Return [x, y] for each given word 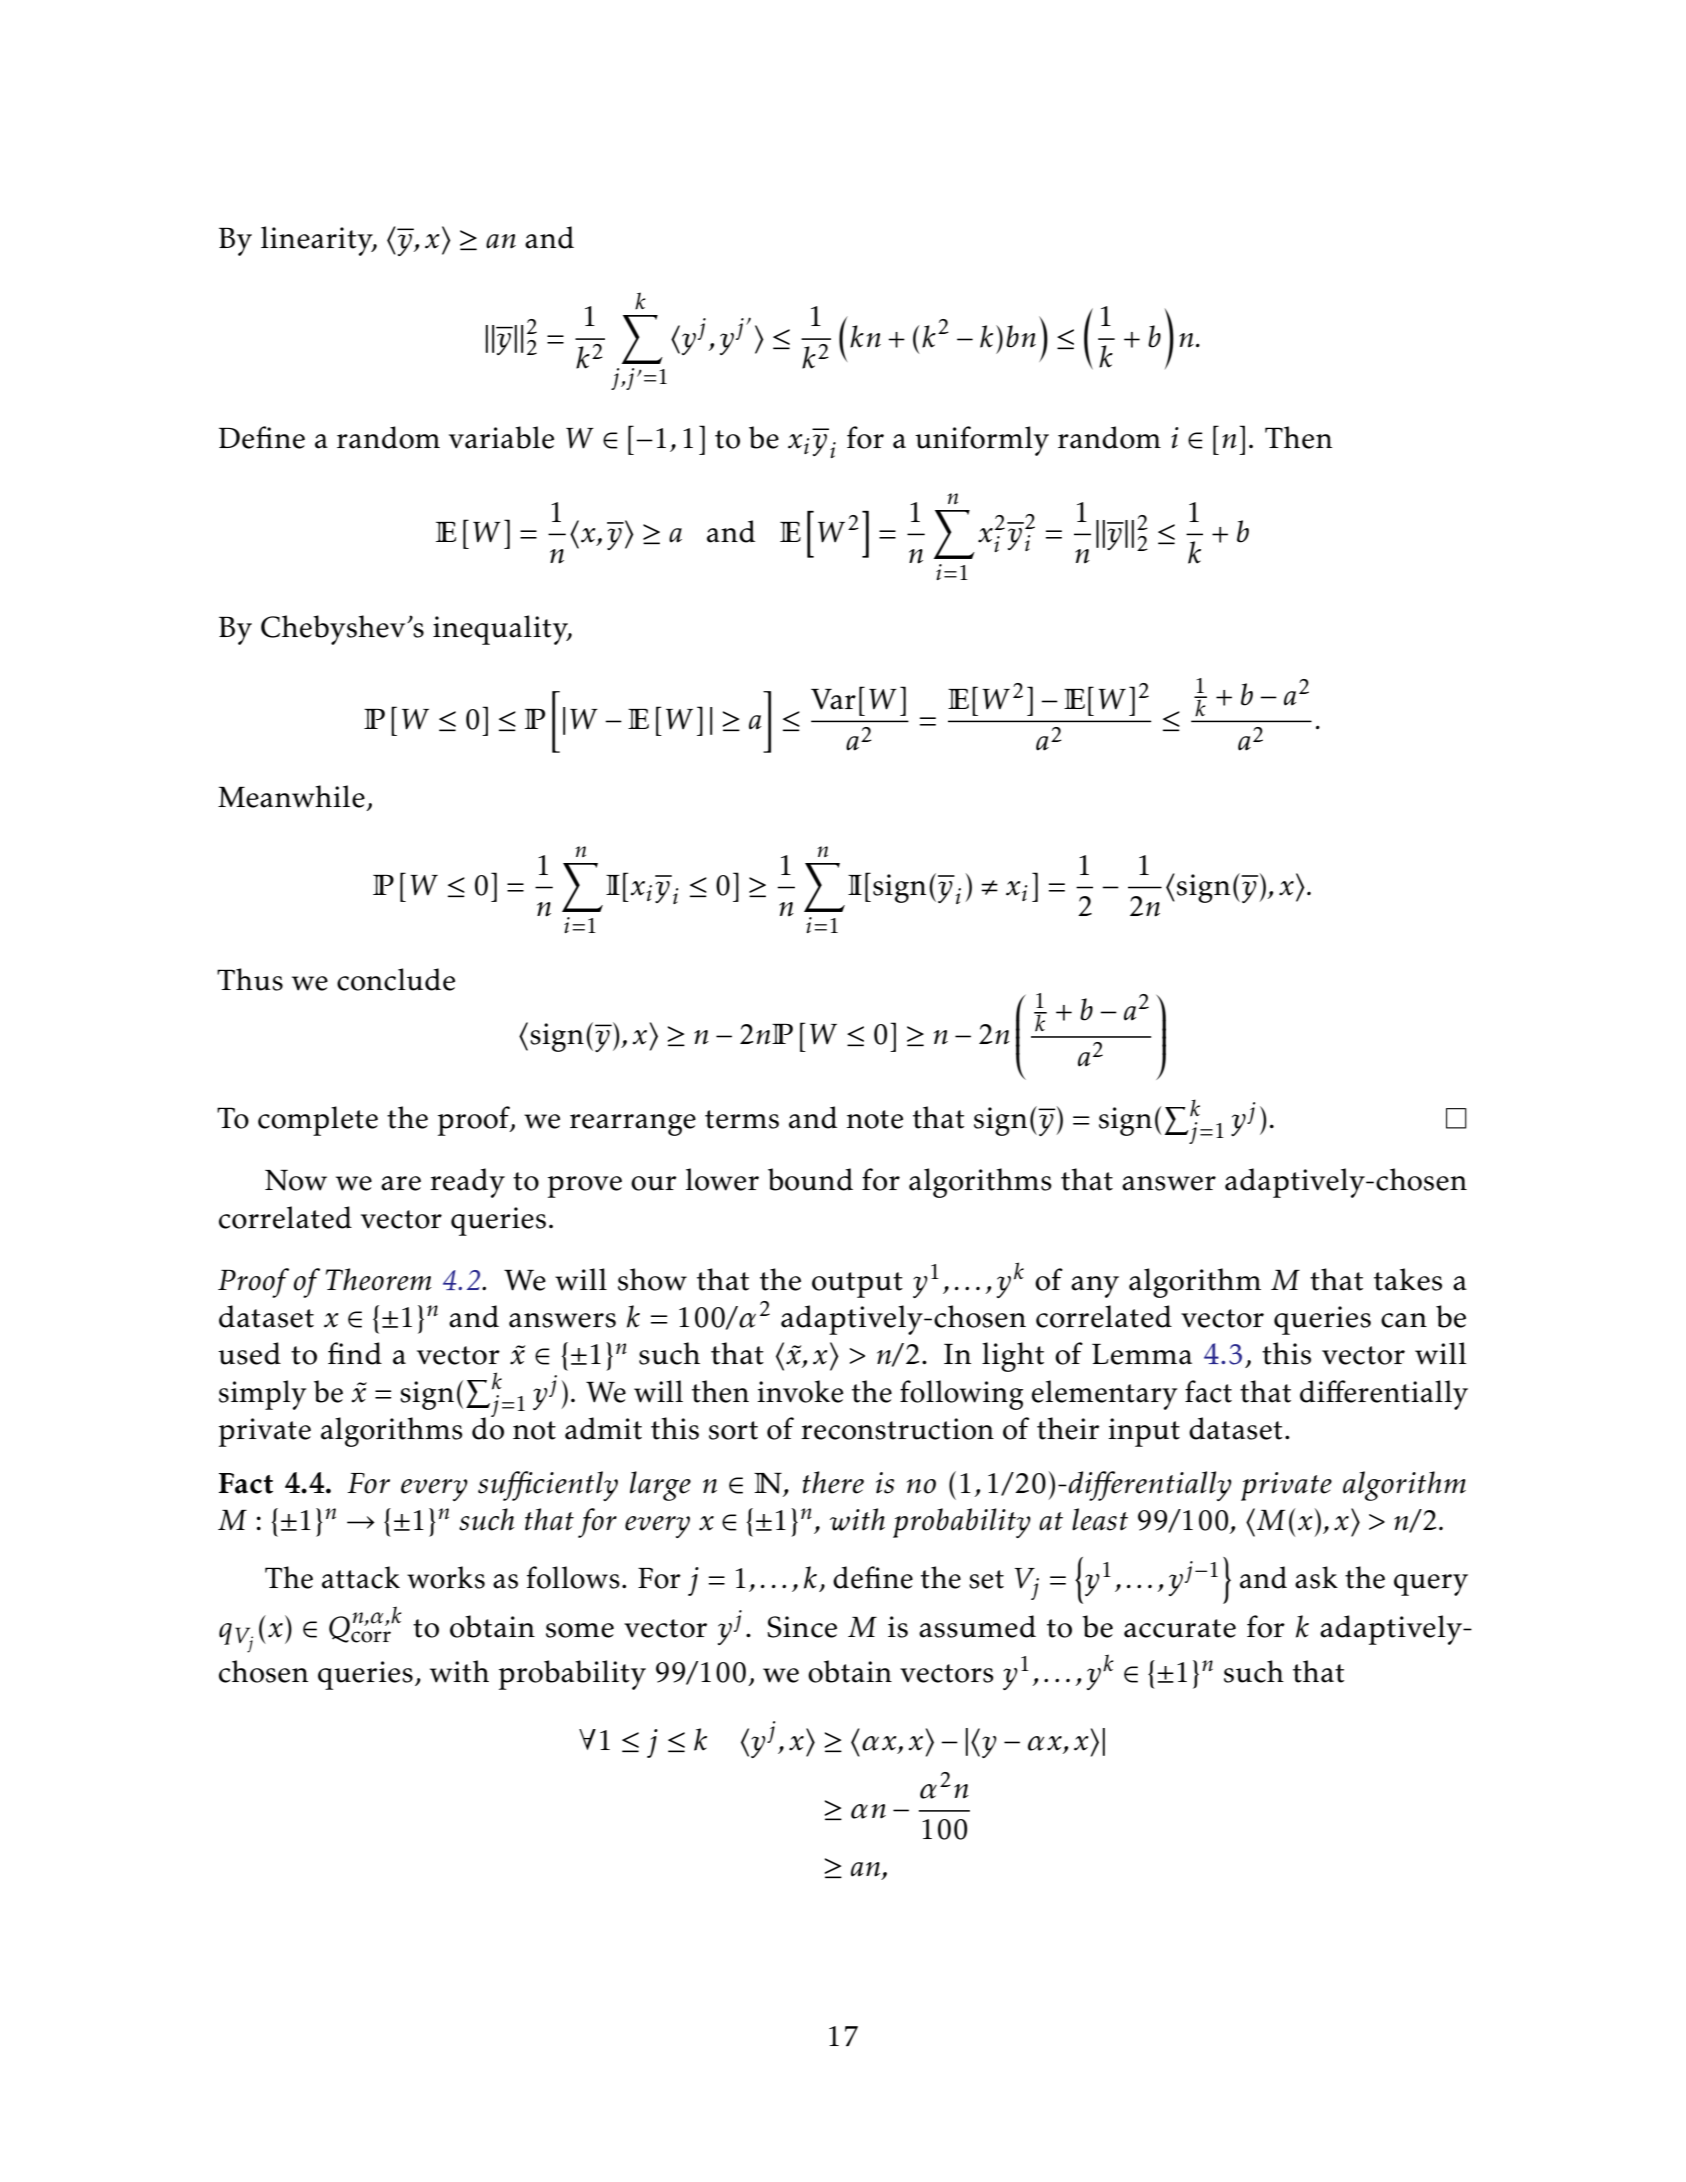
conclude [396, 979]
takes [1408, 1279]
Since [802, 1627]
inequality [502, 630]
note [875, 1119]
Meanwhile [291, 796]
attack [361, 1577]
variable [501, 437]
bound [810, 1179]
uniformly [982, 441]
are [401, 1183]
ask [1316, 1577]
